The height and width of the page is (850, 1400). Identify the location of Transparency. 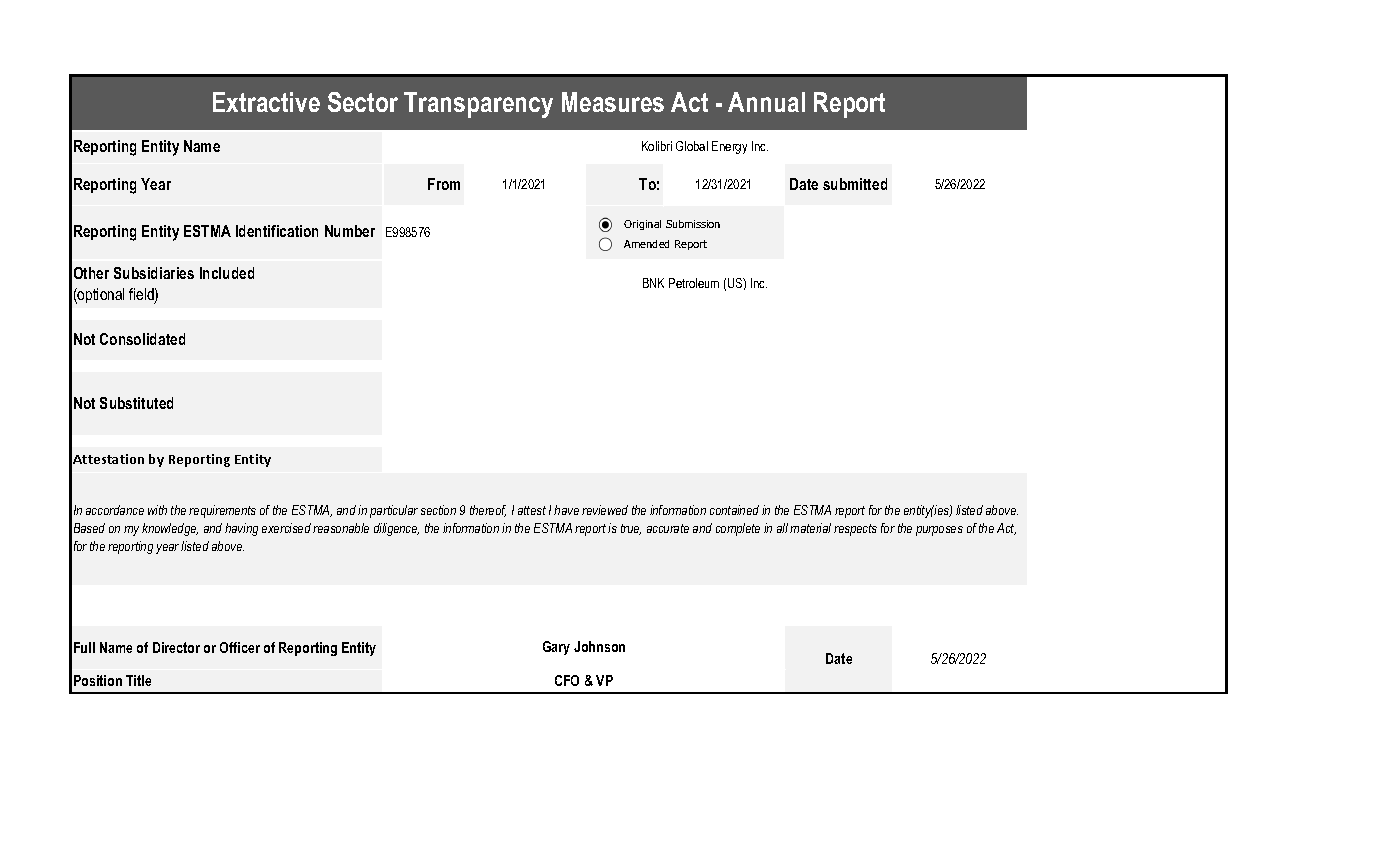
(478, 105).
